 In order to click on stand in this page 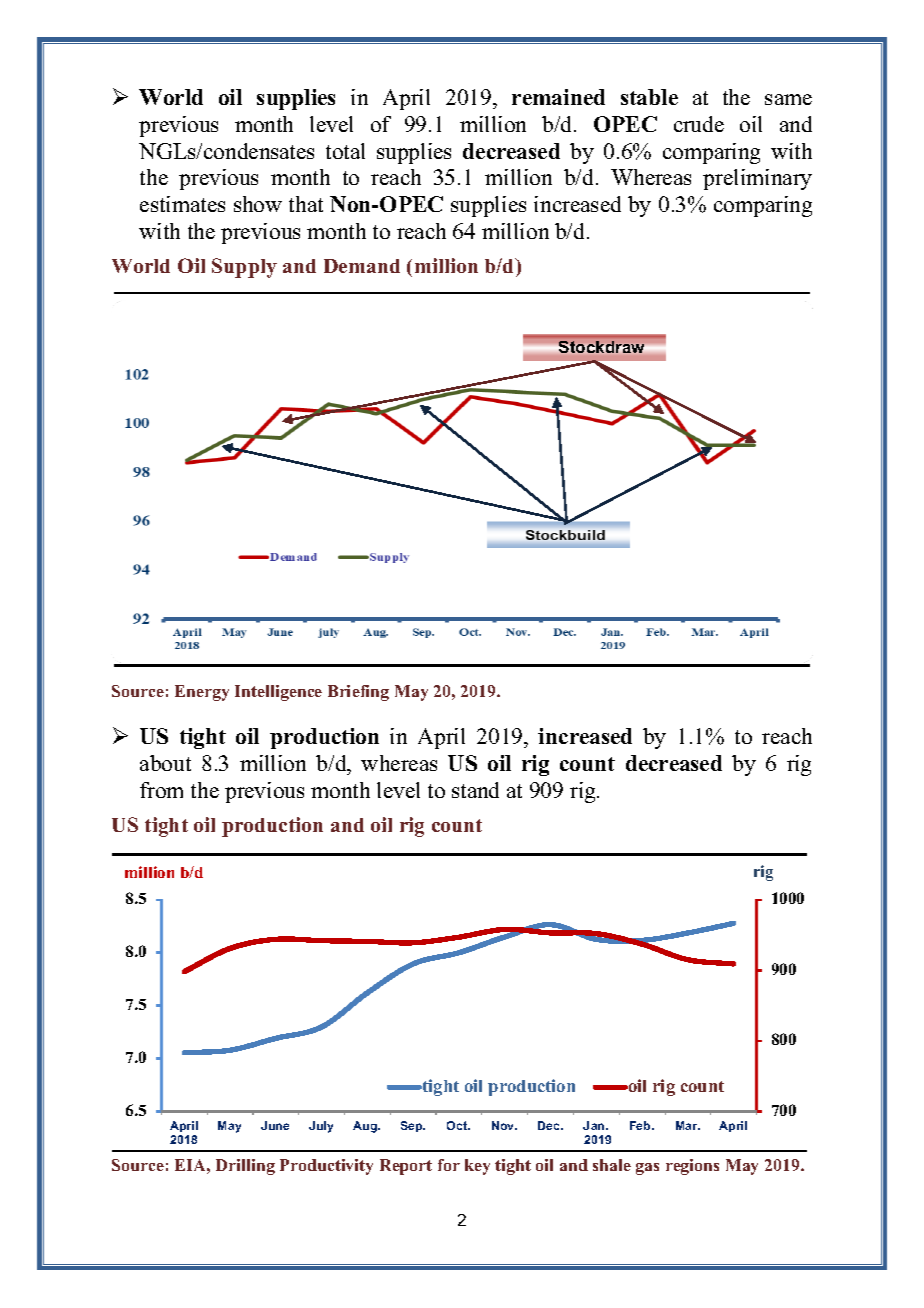, I will do `click(475, 790)`.
